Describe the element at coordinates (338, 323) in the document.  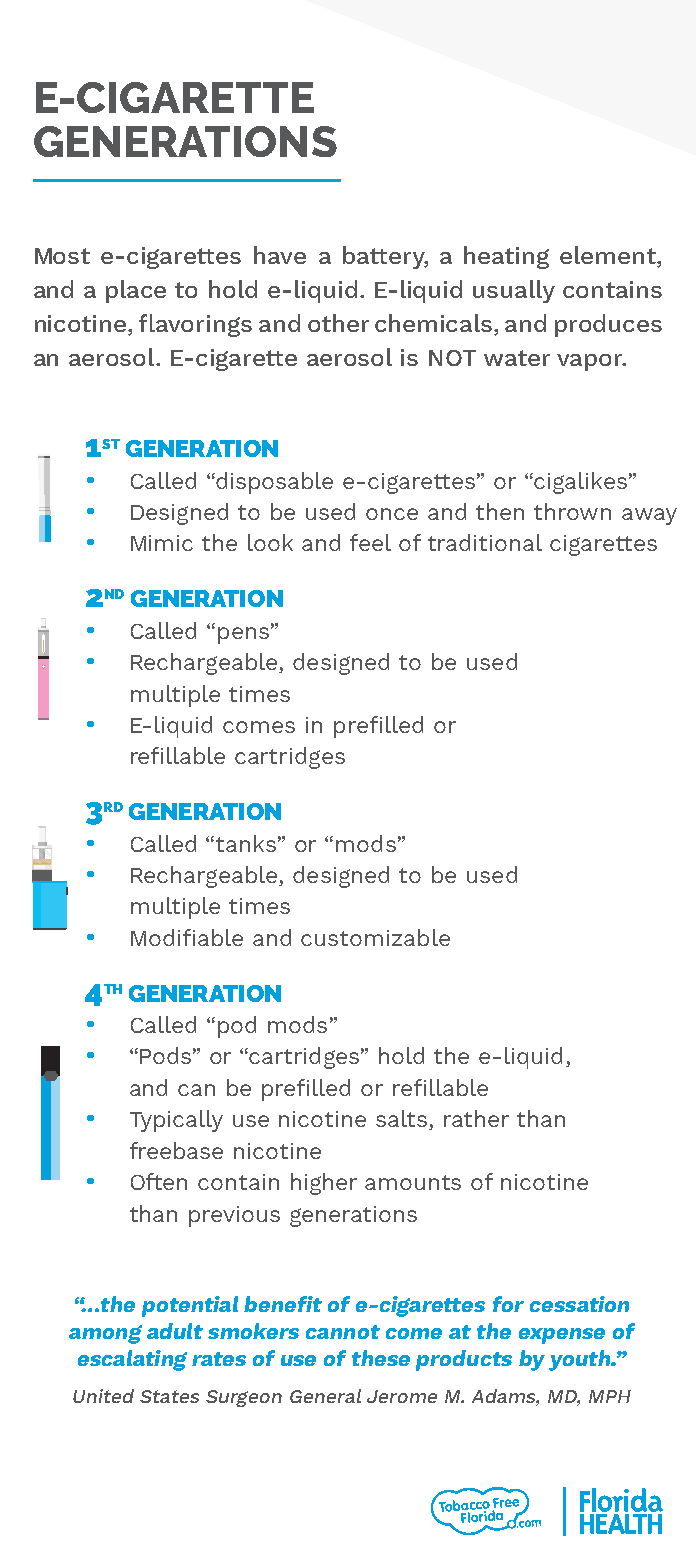
I see `other` at that location.
